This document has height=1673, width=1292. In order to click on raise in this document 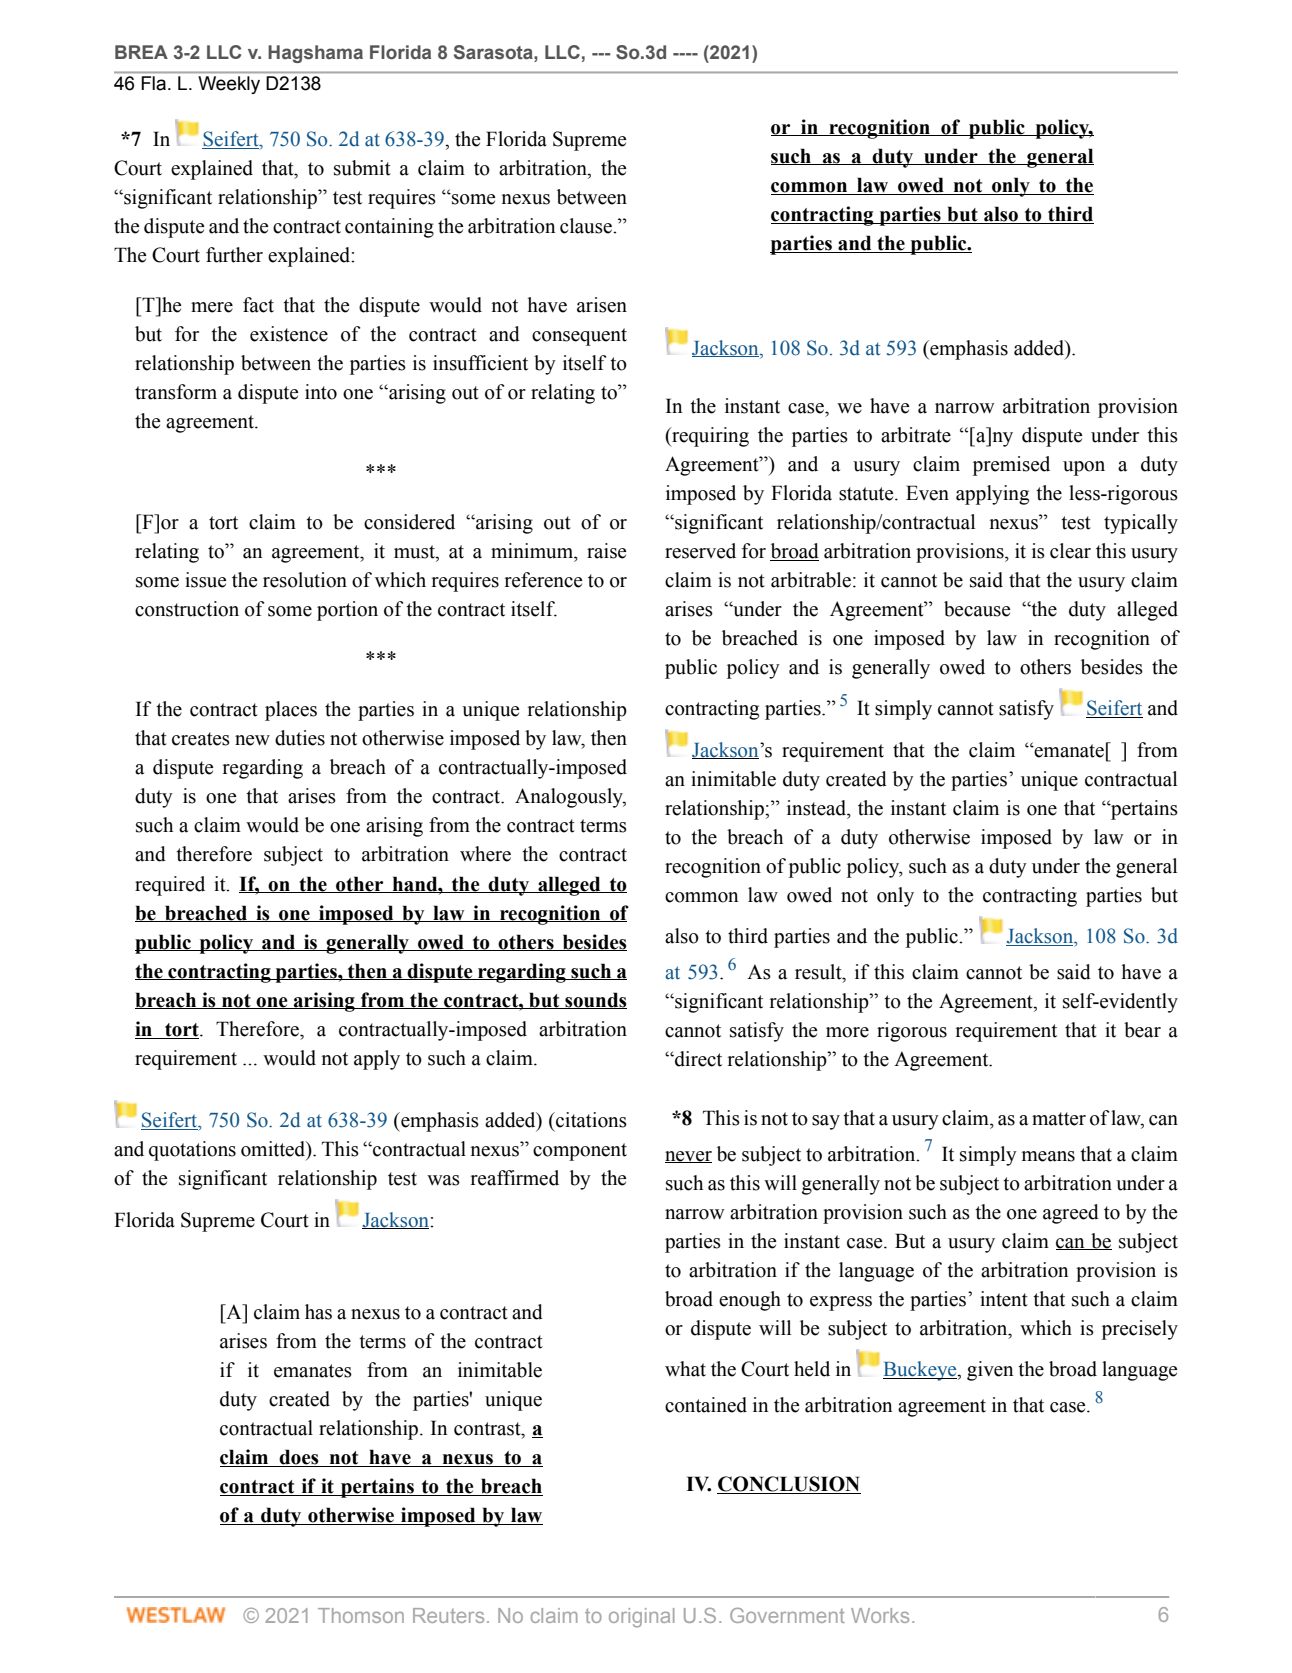, I will do `click(606, 551)`.
